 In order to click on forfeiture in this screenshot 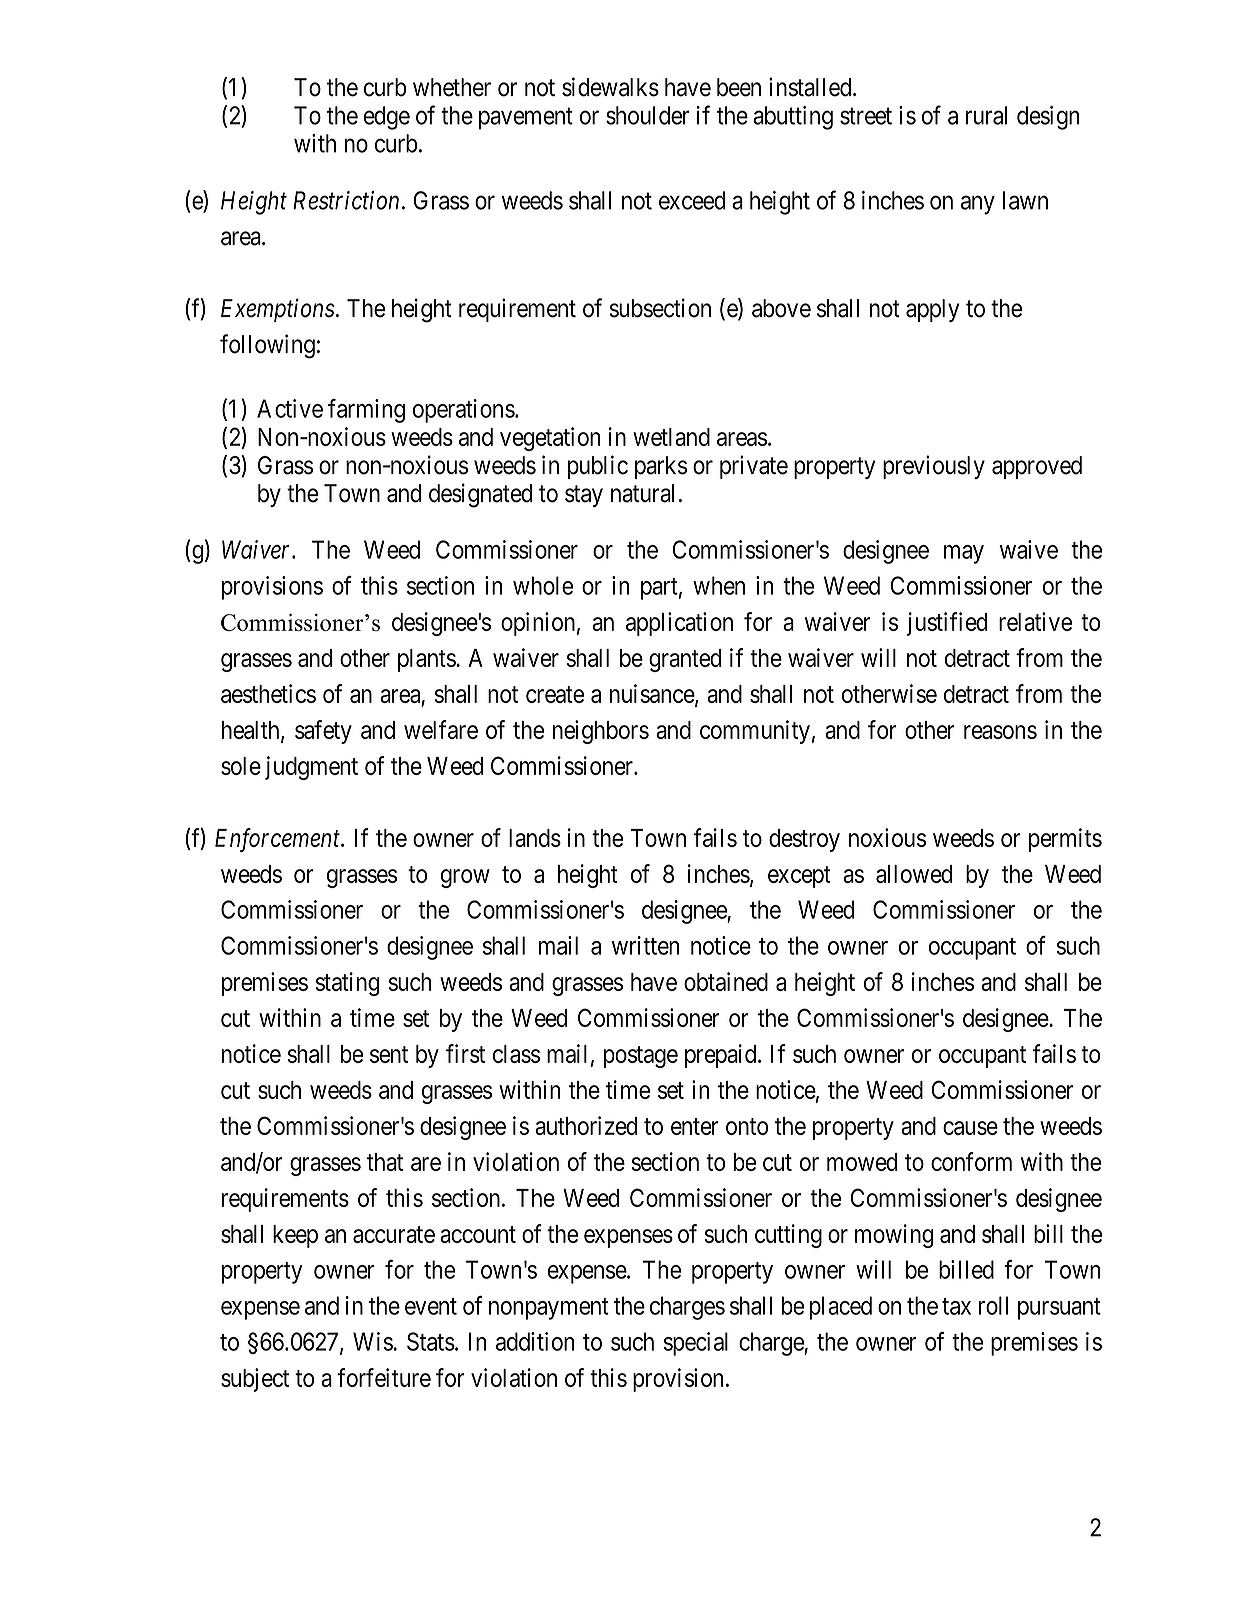, I will do `click(384, 1377)`.
